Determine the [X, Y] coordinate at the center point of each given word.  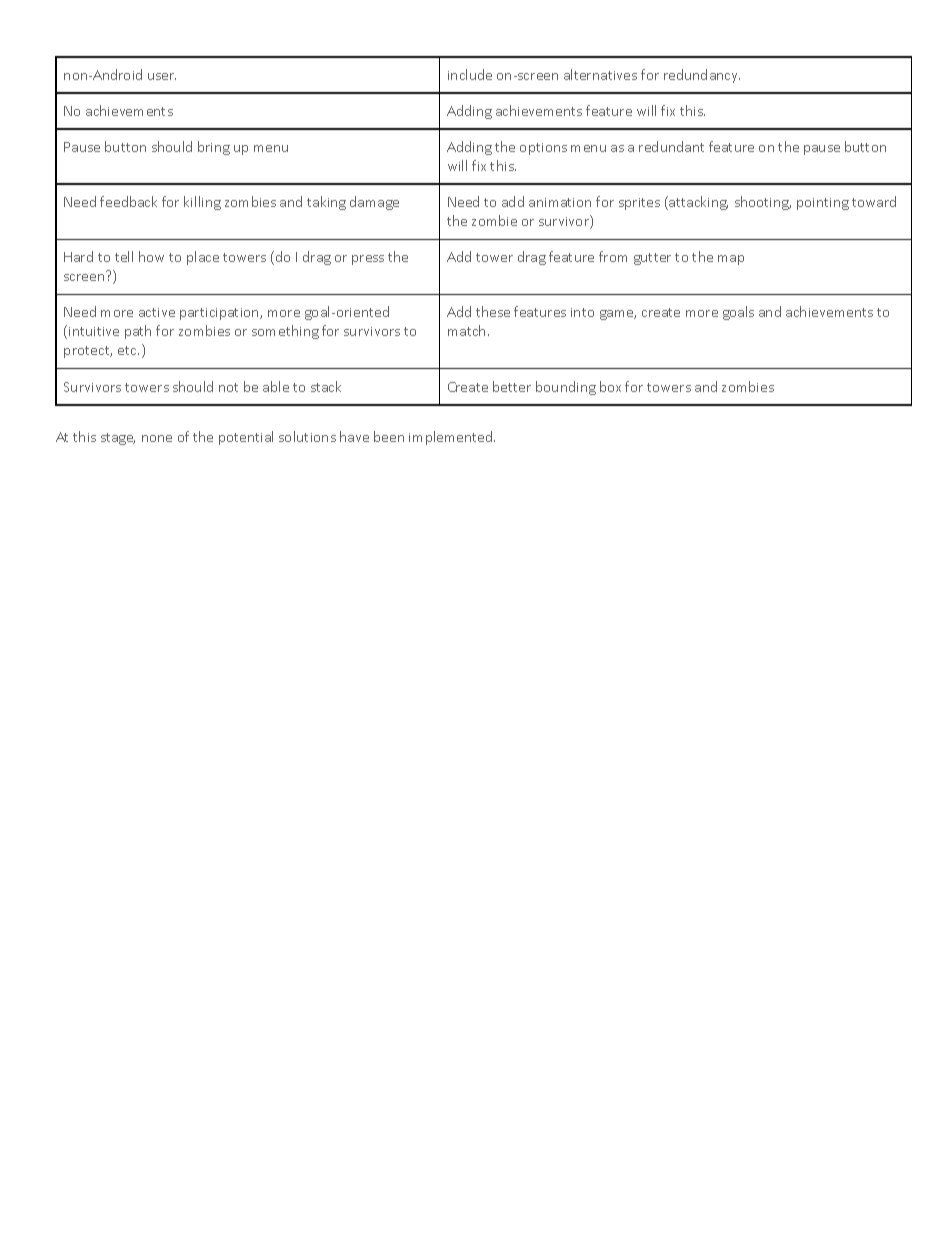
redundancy [702, 76]
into [582, 312]
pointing [823, 204]
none [157, 438]
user [162, 76]
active [157, 312]
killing [202, 203]
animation [560, 202]
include [470, 74]
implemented [452, 438]
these [493, 311]
